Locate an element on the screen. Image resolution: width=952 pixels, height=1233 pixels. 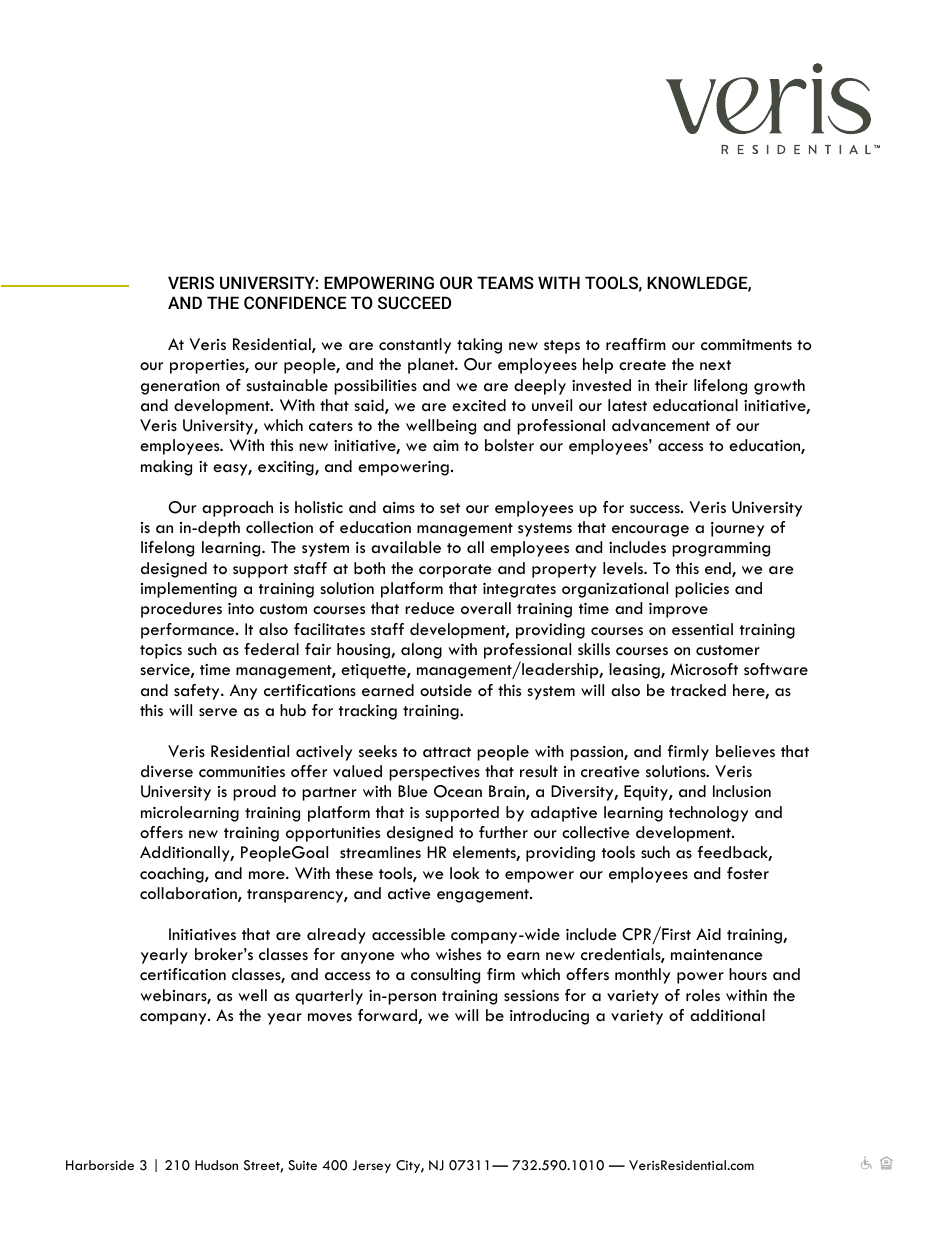
tracked is located at coordinates (698, 690).
